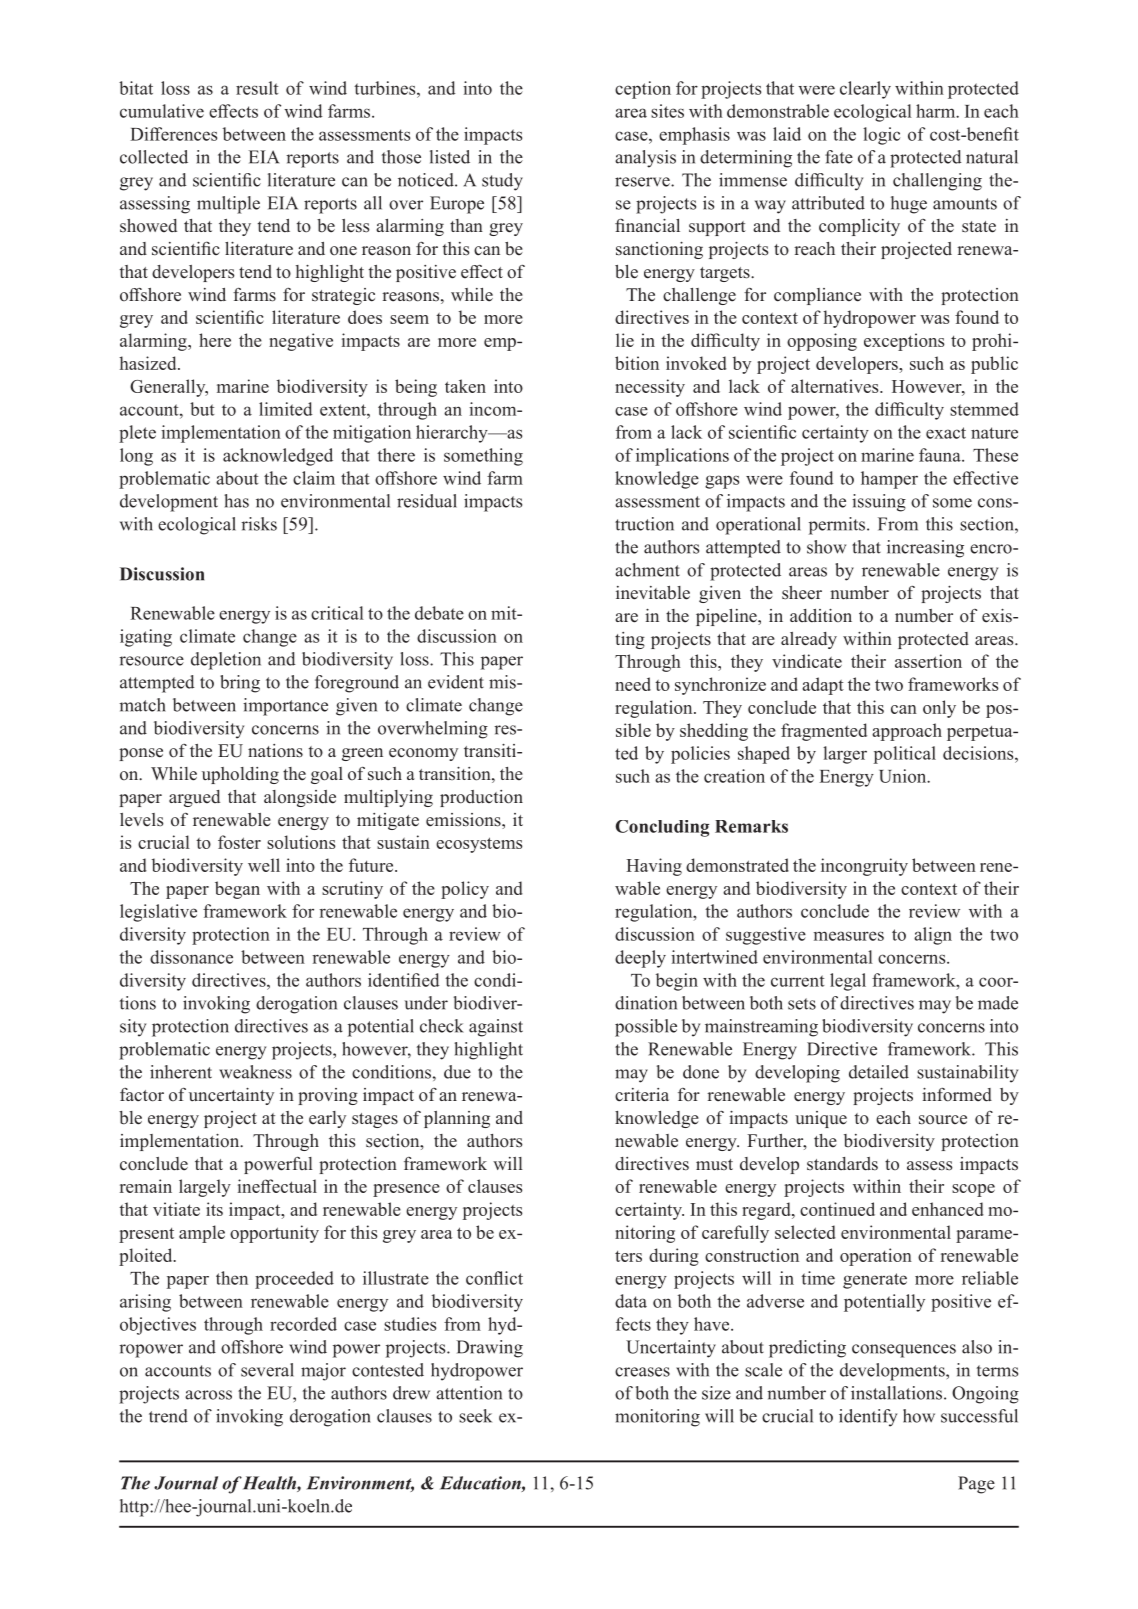 The height and width of the screenshot is (1609, 1138). What do you see at coordinates (839, 157) in the screenshot?
I see `fate` at bounding box center [839, 157].
